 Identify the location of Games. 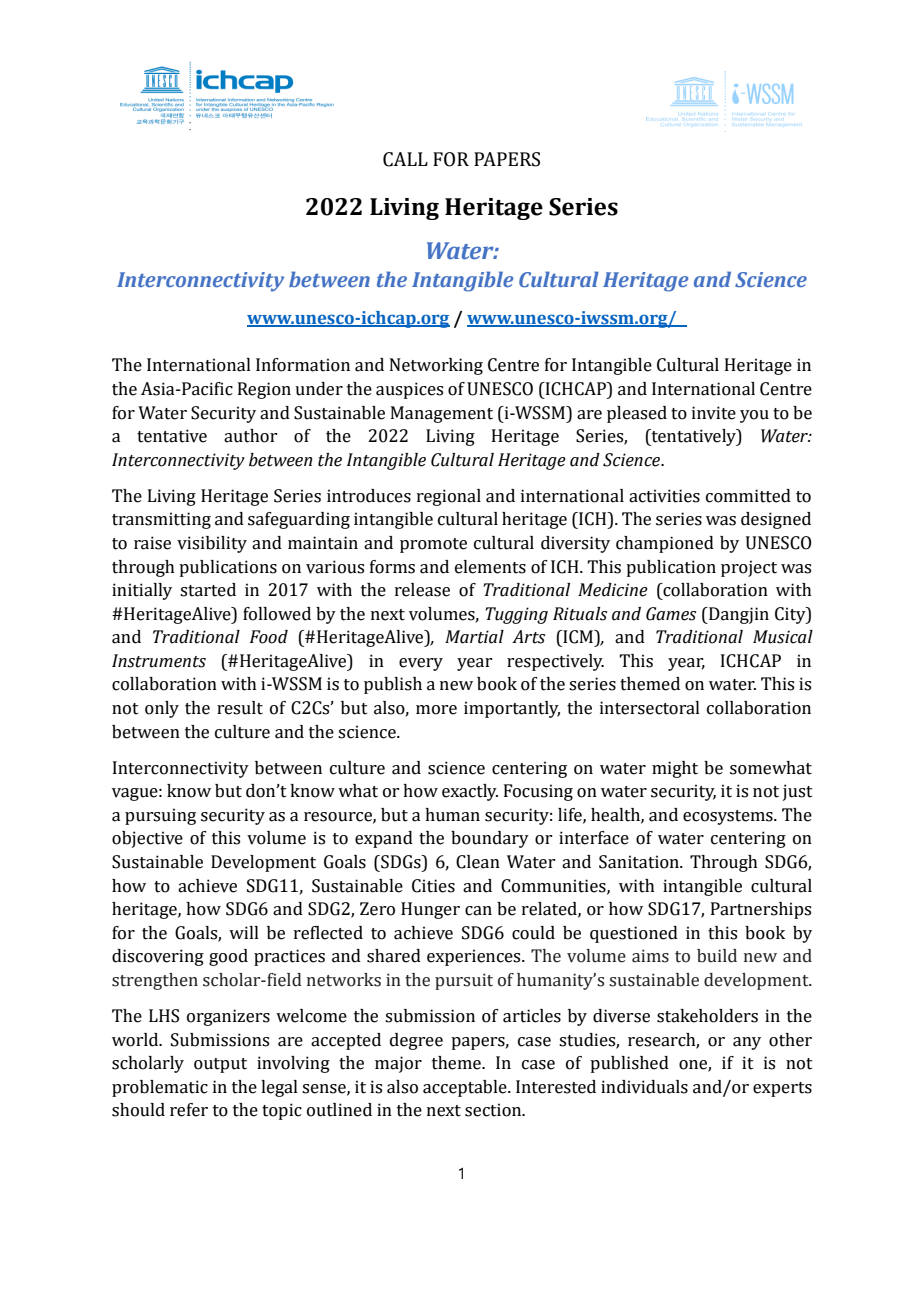
(671, 614).
